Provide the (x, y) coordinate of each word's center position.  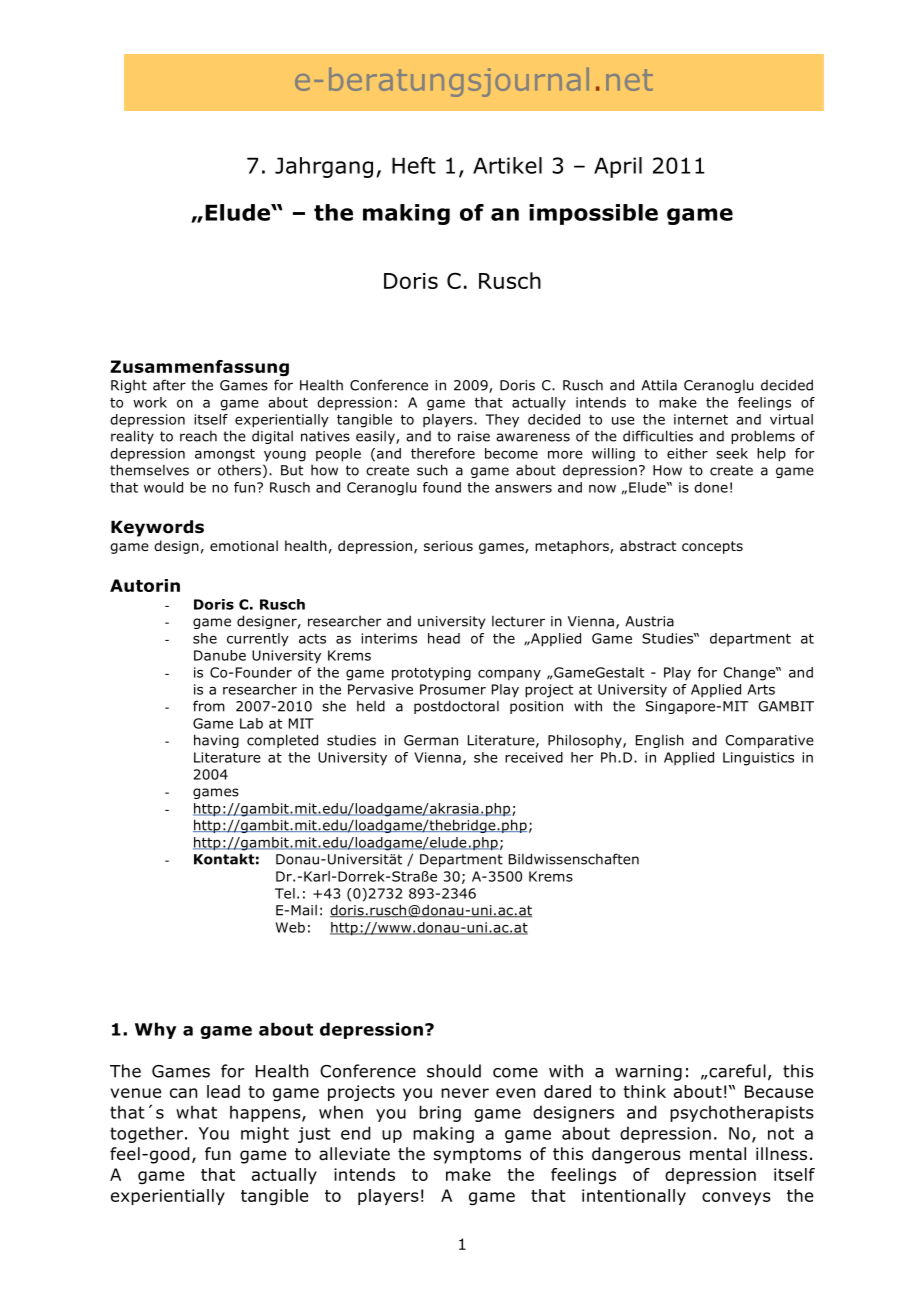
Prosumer (453, 689)
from (209, 706)
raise (474, 436)
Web (290, 927)
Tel (285, 893)
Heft (414, 165)
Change (750, 674)
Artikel (507, 165)
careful (736, 1071)
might (265, 1134)
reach (198, 436)
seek (732, 453)
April (618, 167)
